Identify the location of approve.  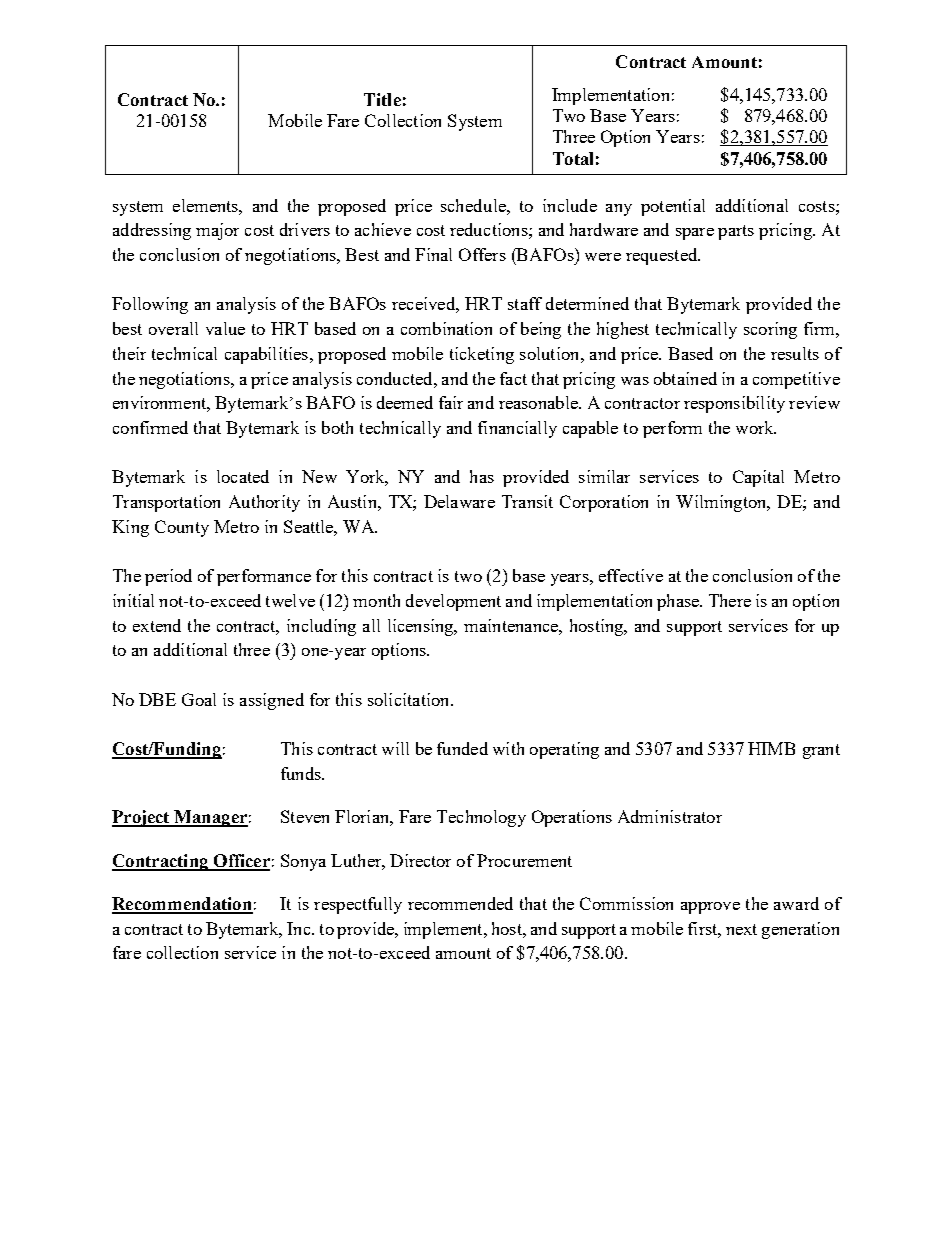
(710, 908).
